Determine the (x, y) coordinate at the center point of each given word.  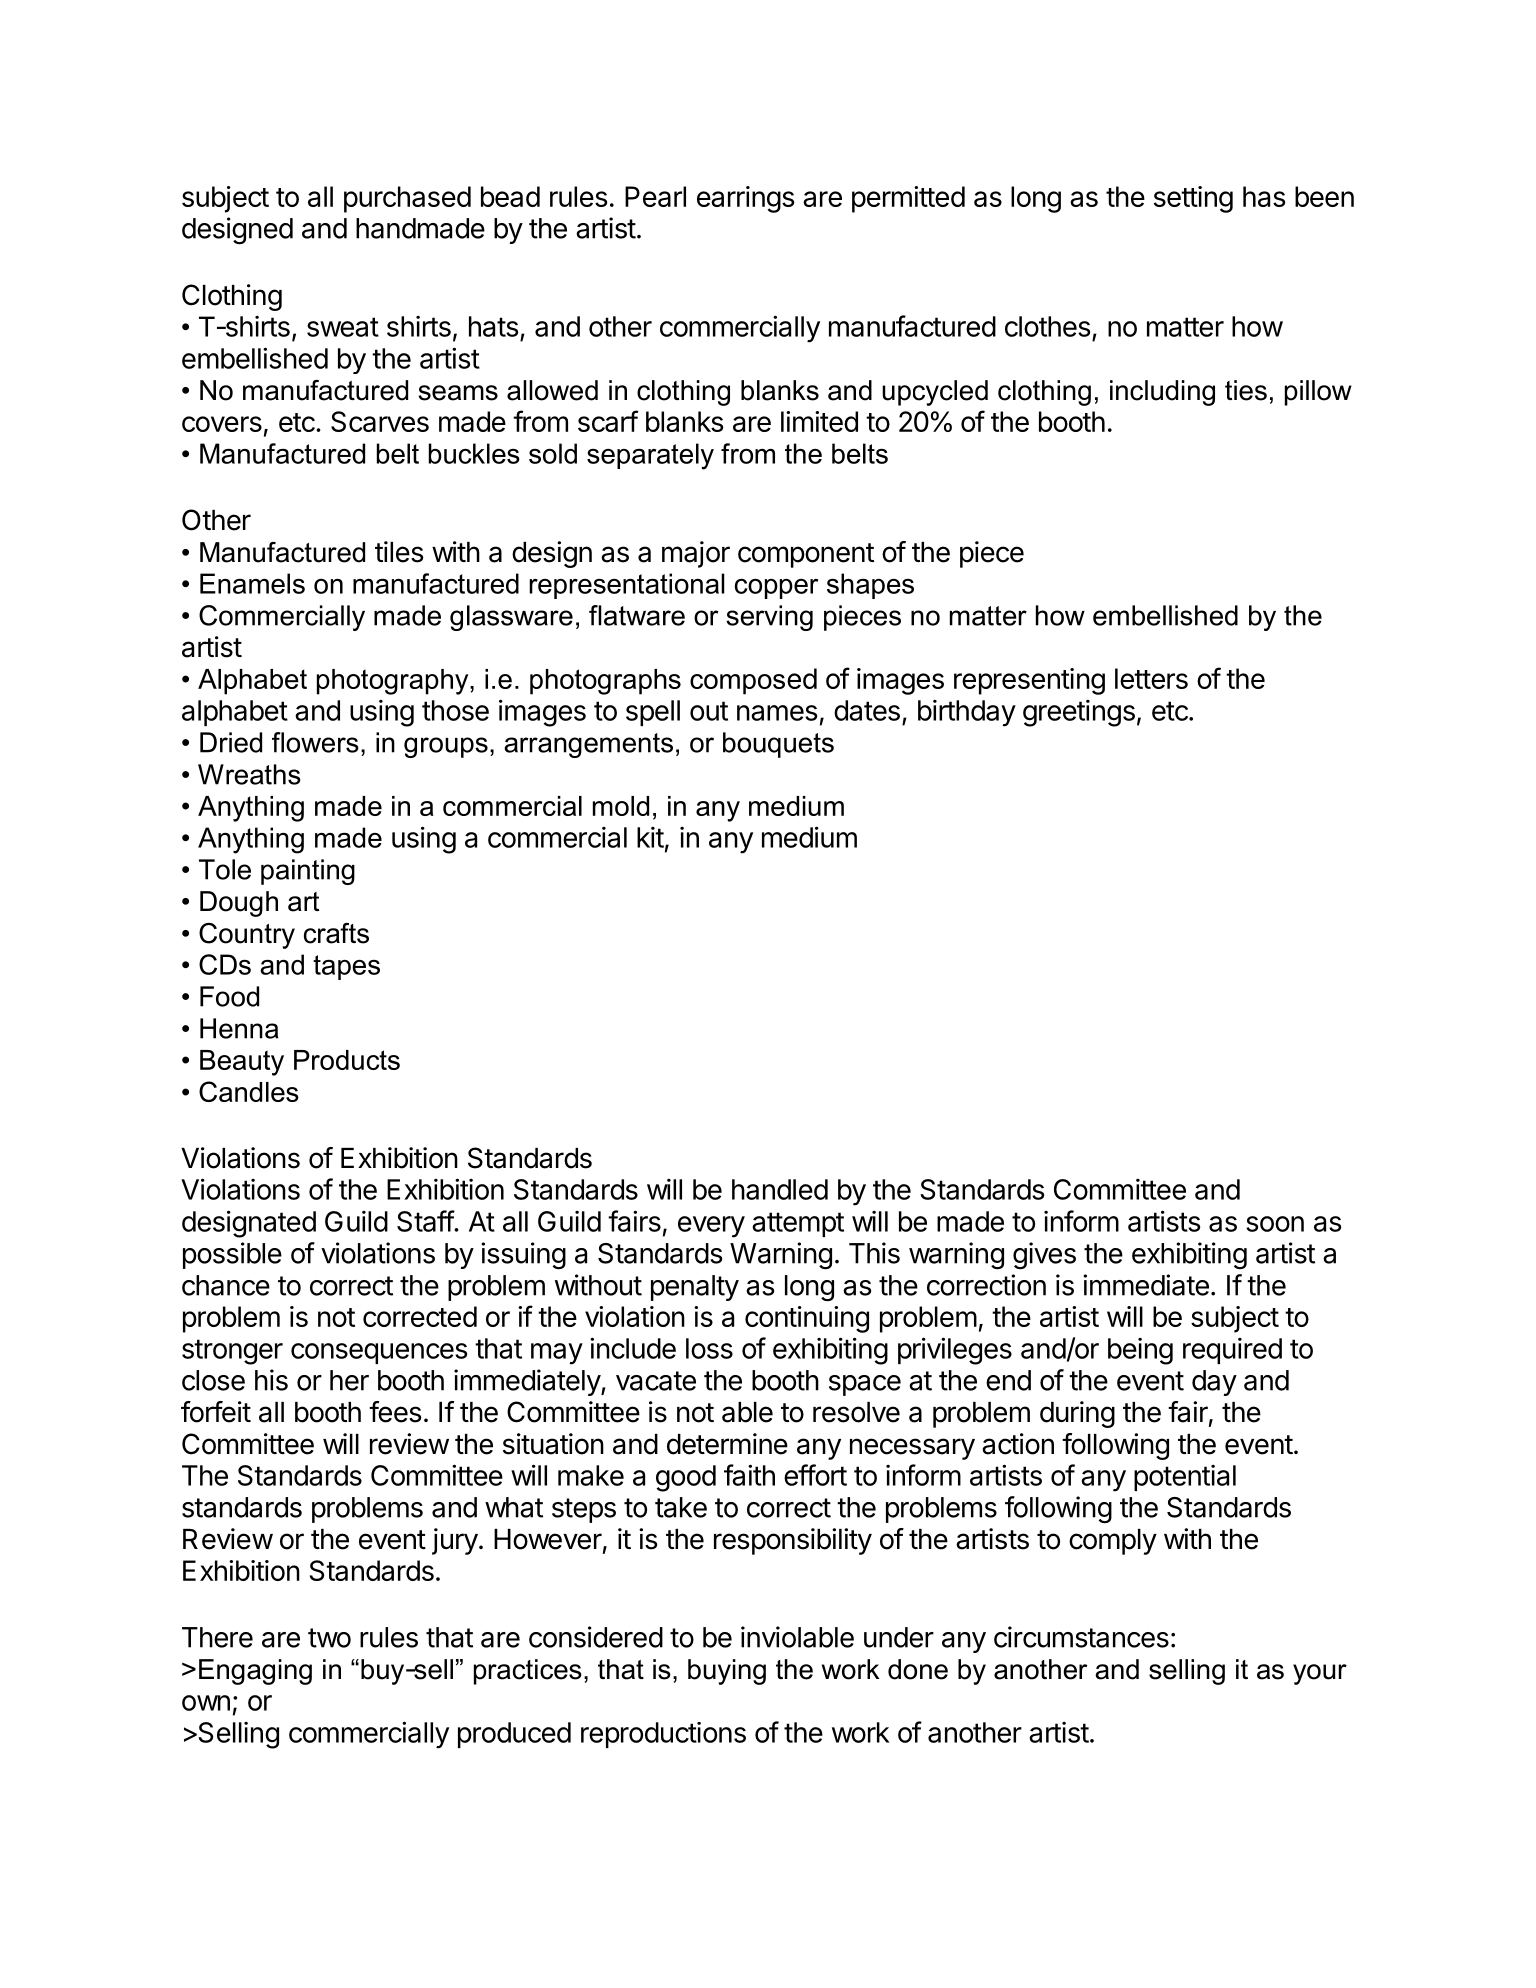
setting (1193, 199)
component (806, 555)
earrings (746, 199)
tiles (399, 552)
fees (395, 1412)
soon (1275, 1224)
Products (347, 1060)
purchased (407, 199)
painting (308, 872)
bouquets (778, 745)
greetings (1079, 713)
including (1162, 393)
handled (780, 1189)
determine (727, 1444)
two (329, 1638)
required (1232, 1351)
